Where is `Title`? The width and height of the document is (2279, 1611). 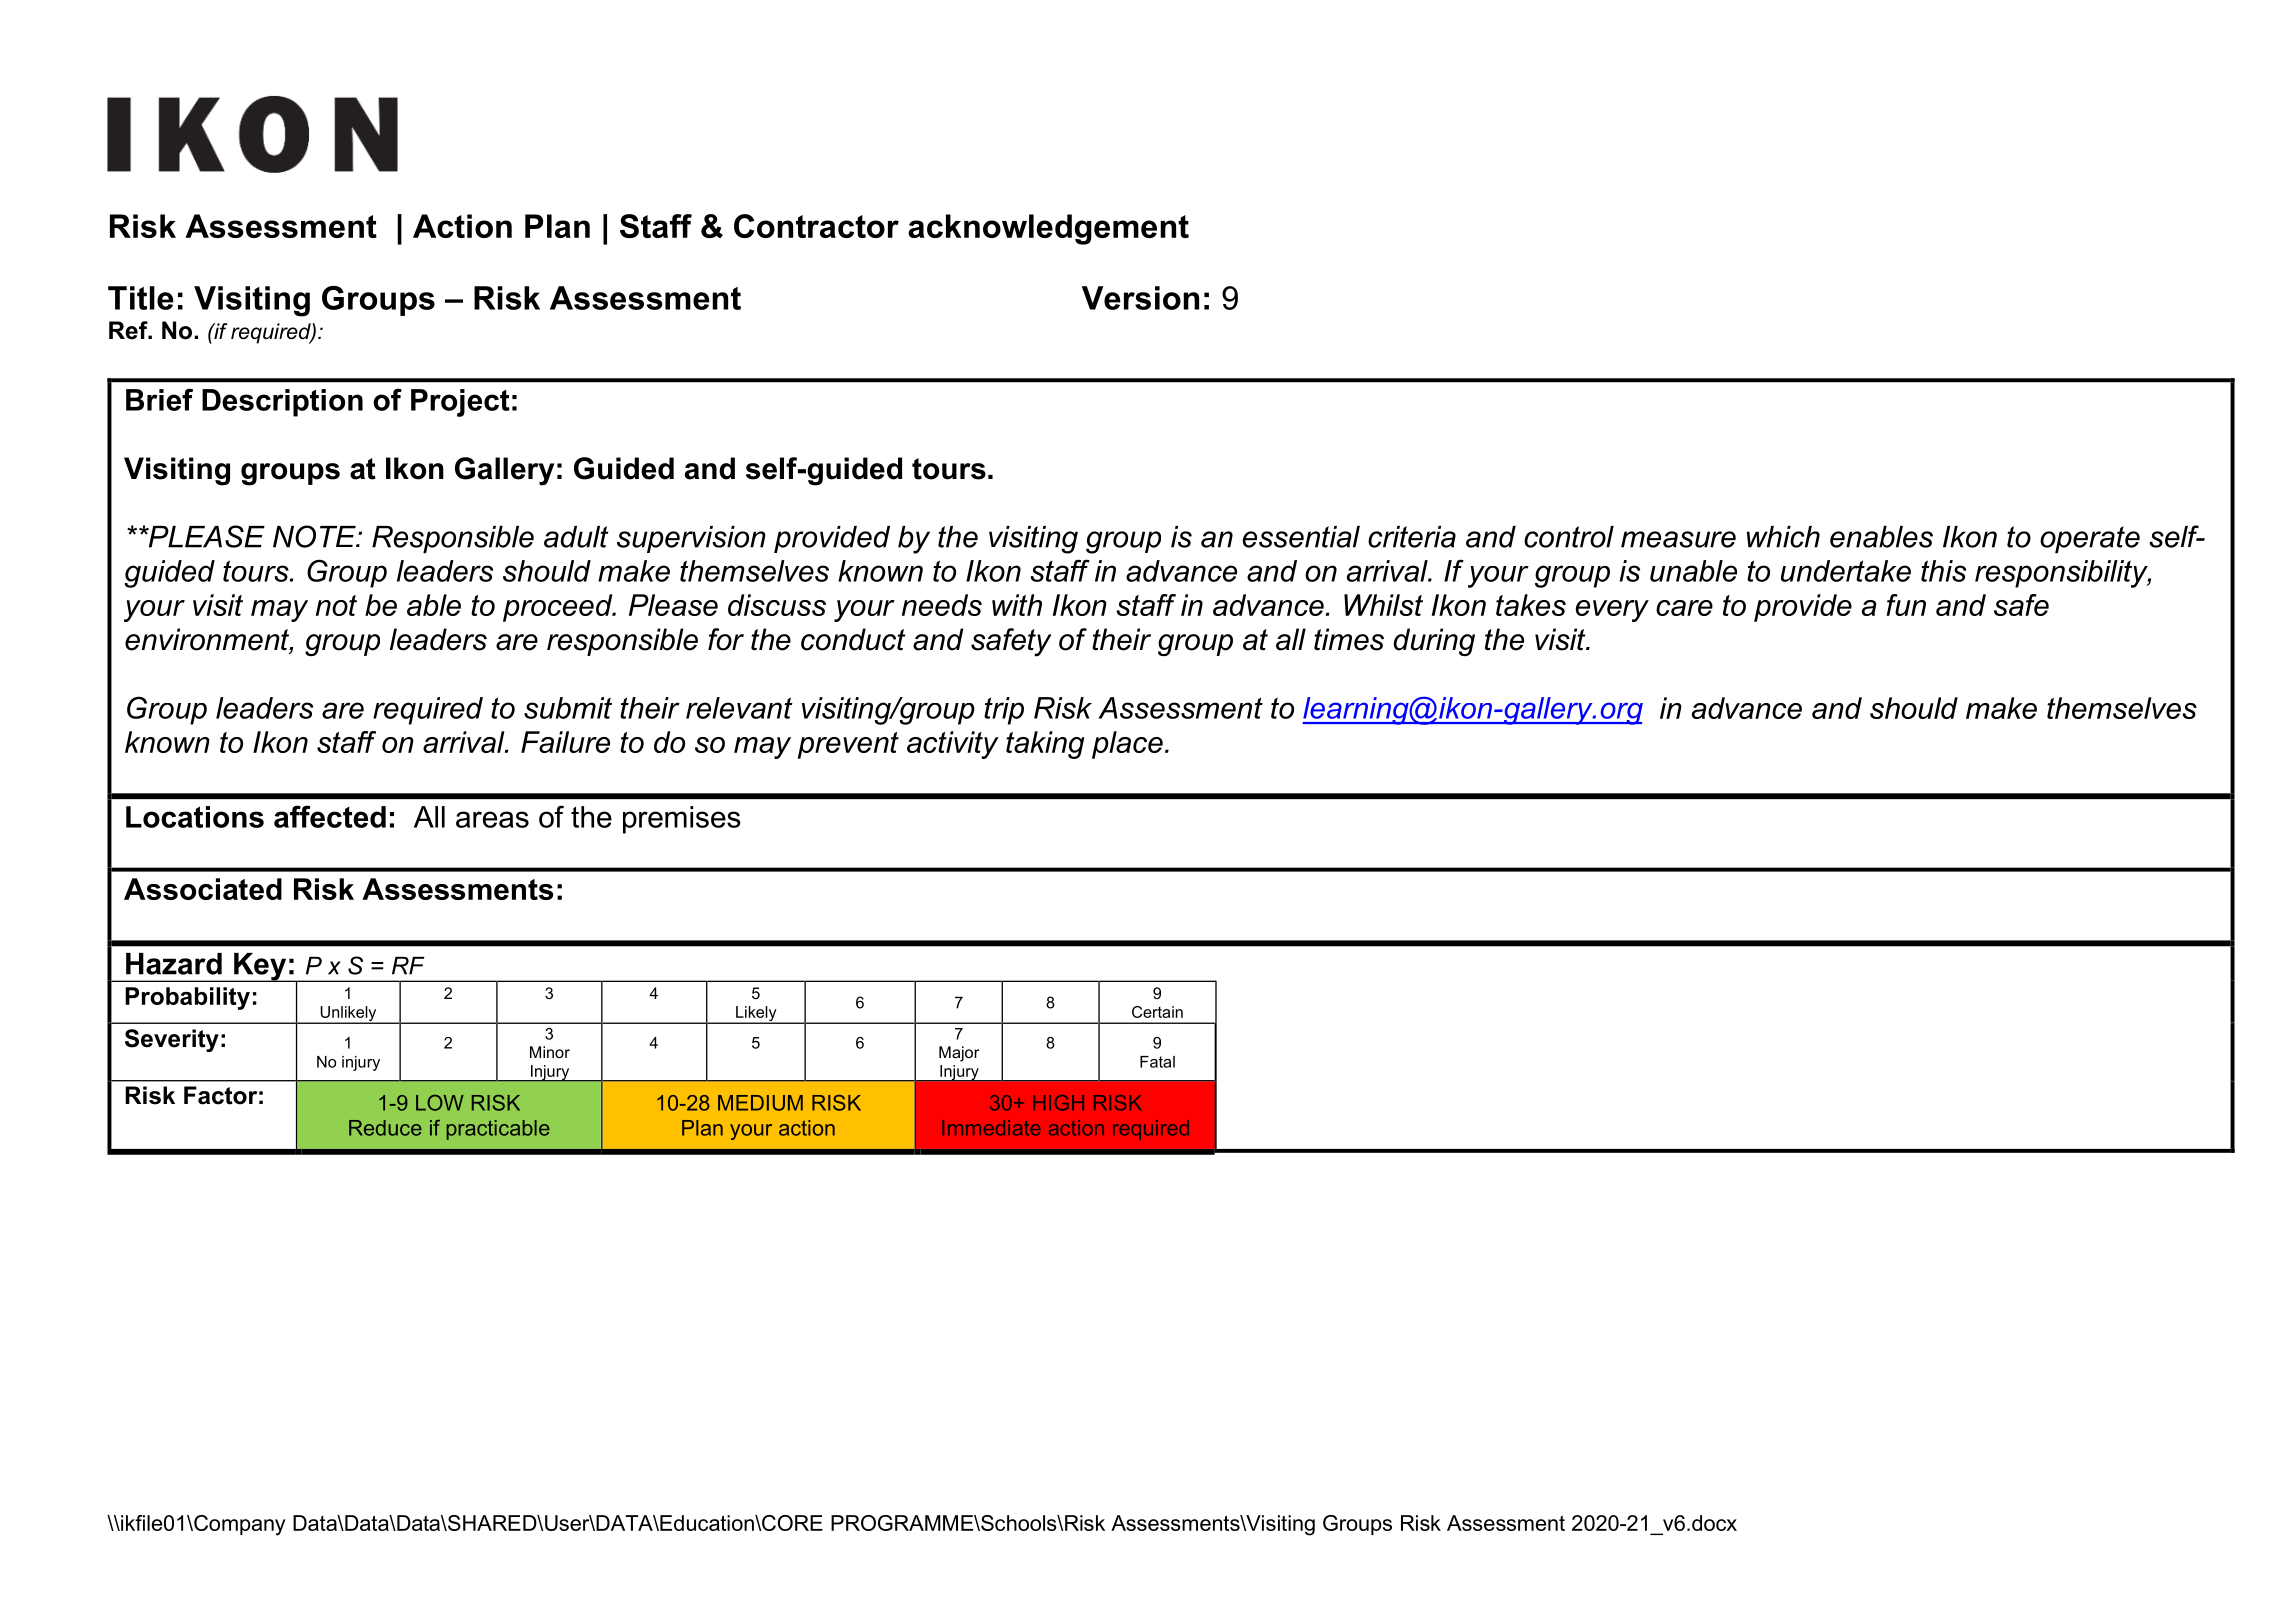 Title is located at coordinates (141, 298).
